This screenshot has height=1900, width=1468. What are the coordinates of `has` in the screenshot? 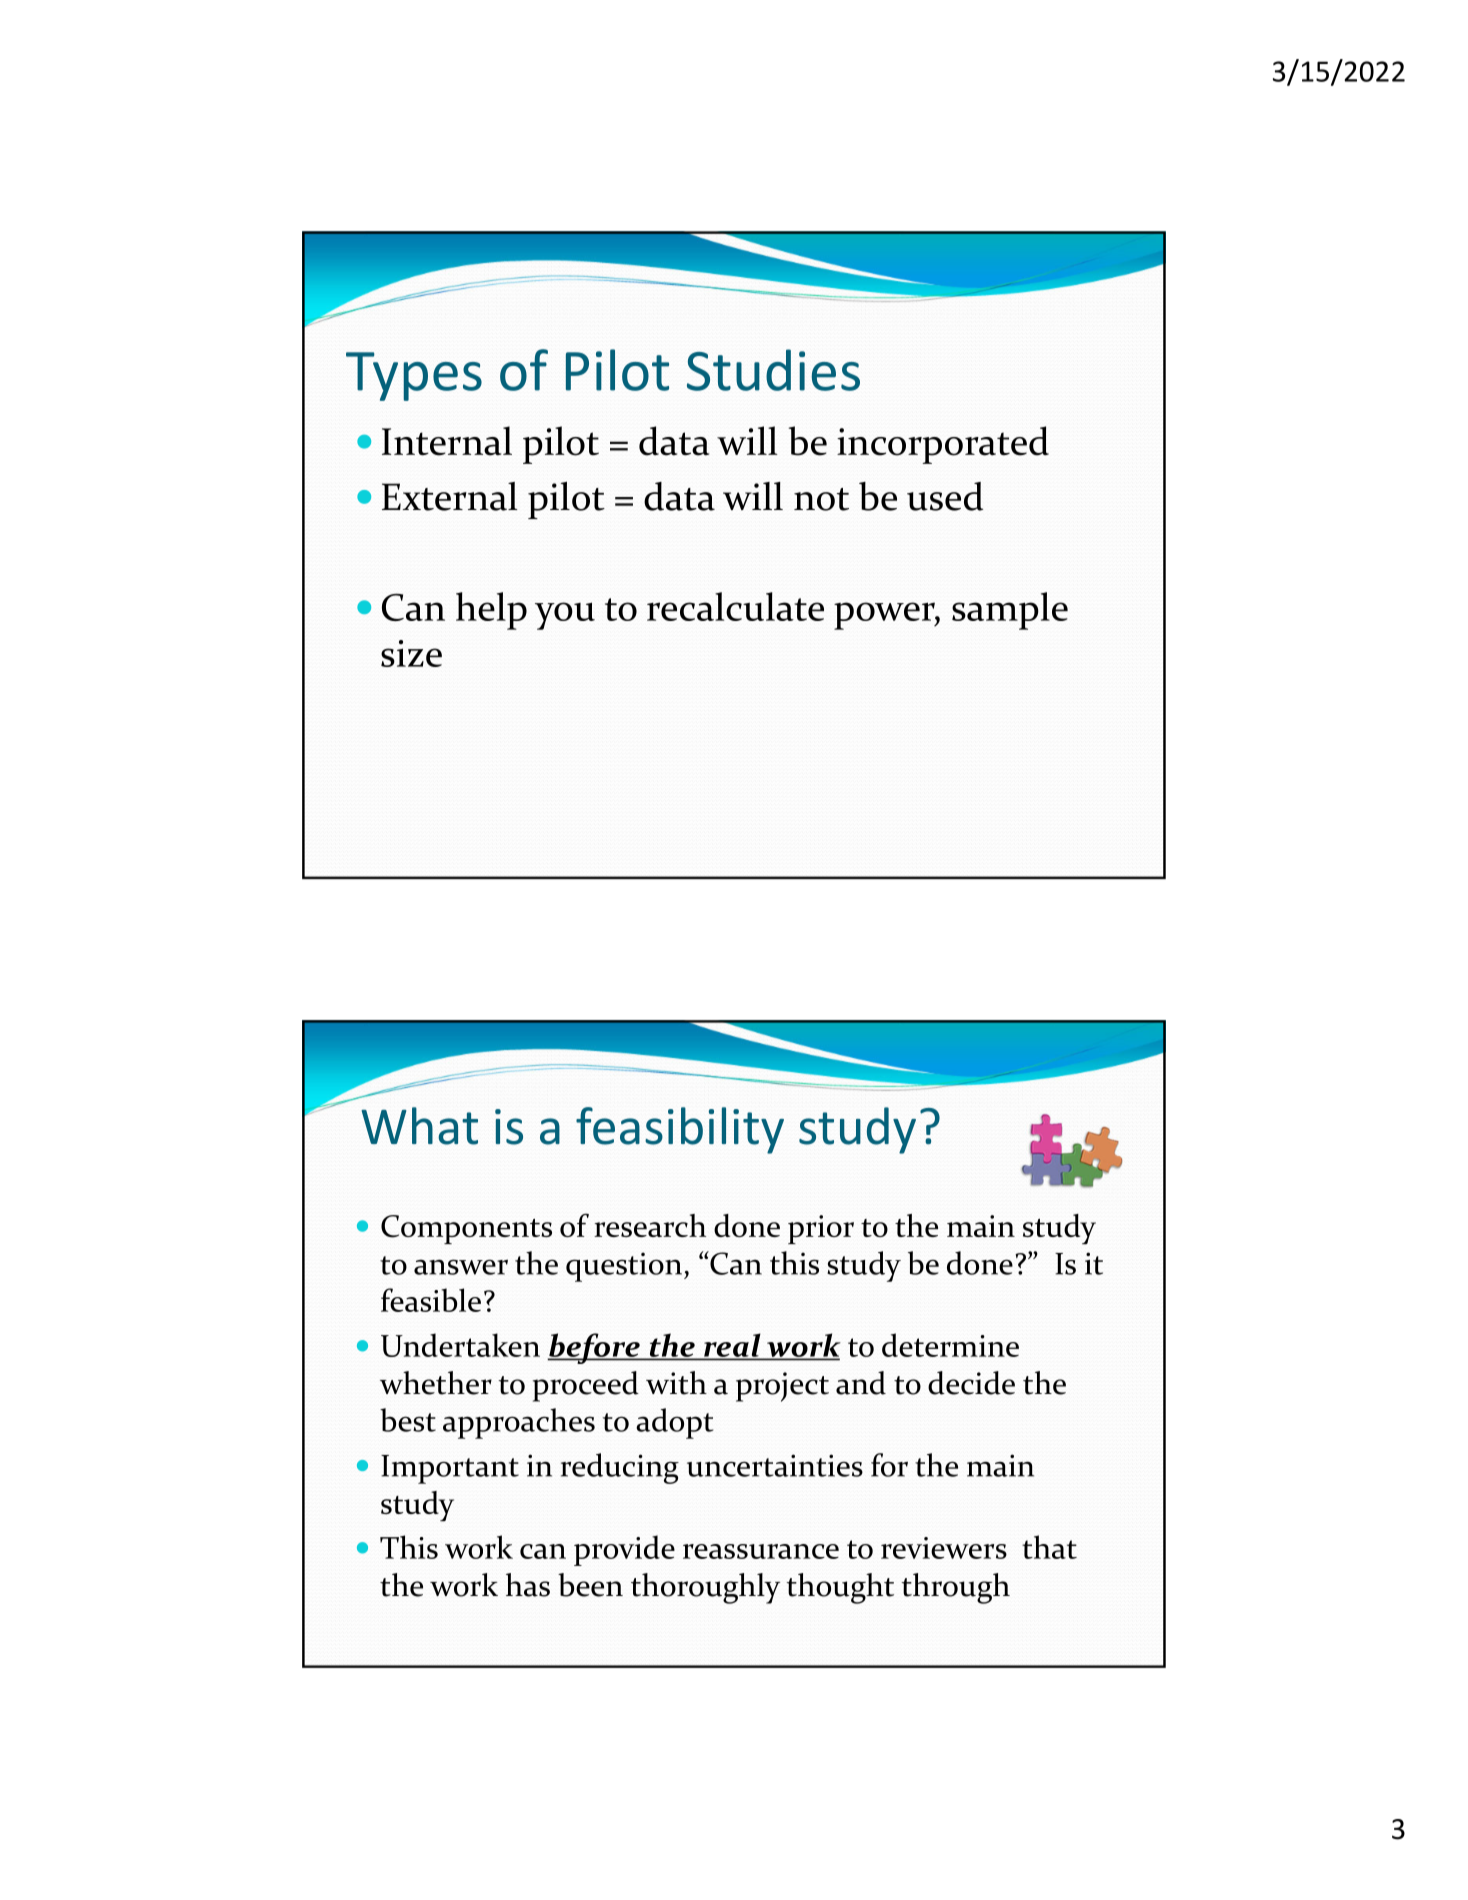 It's located at (528, 1585).
